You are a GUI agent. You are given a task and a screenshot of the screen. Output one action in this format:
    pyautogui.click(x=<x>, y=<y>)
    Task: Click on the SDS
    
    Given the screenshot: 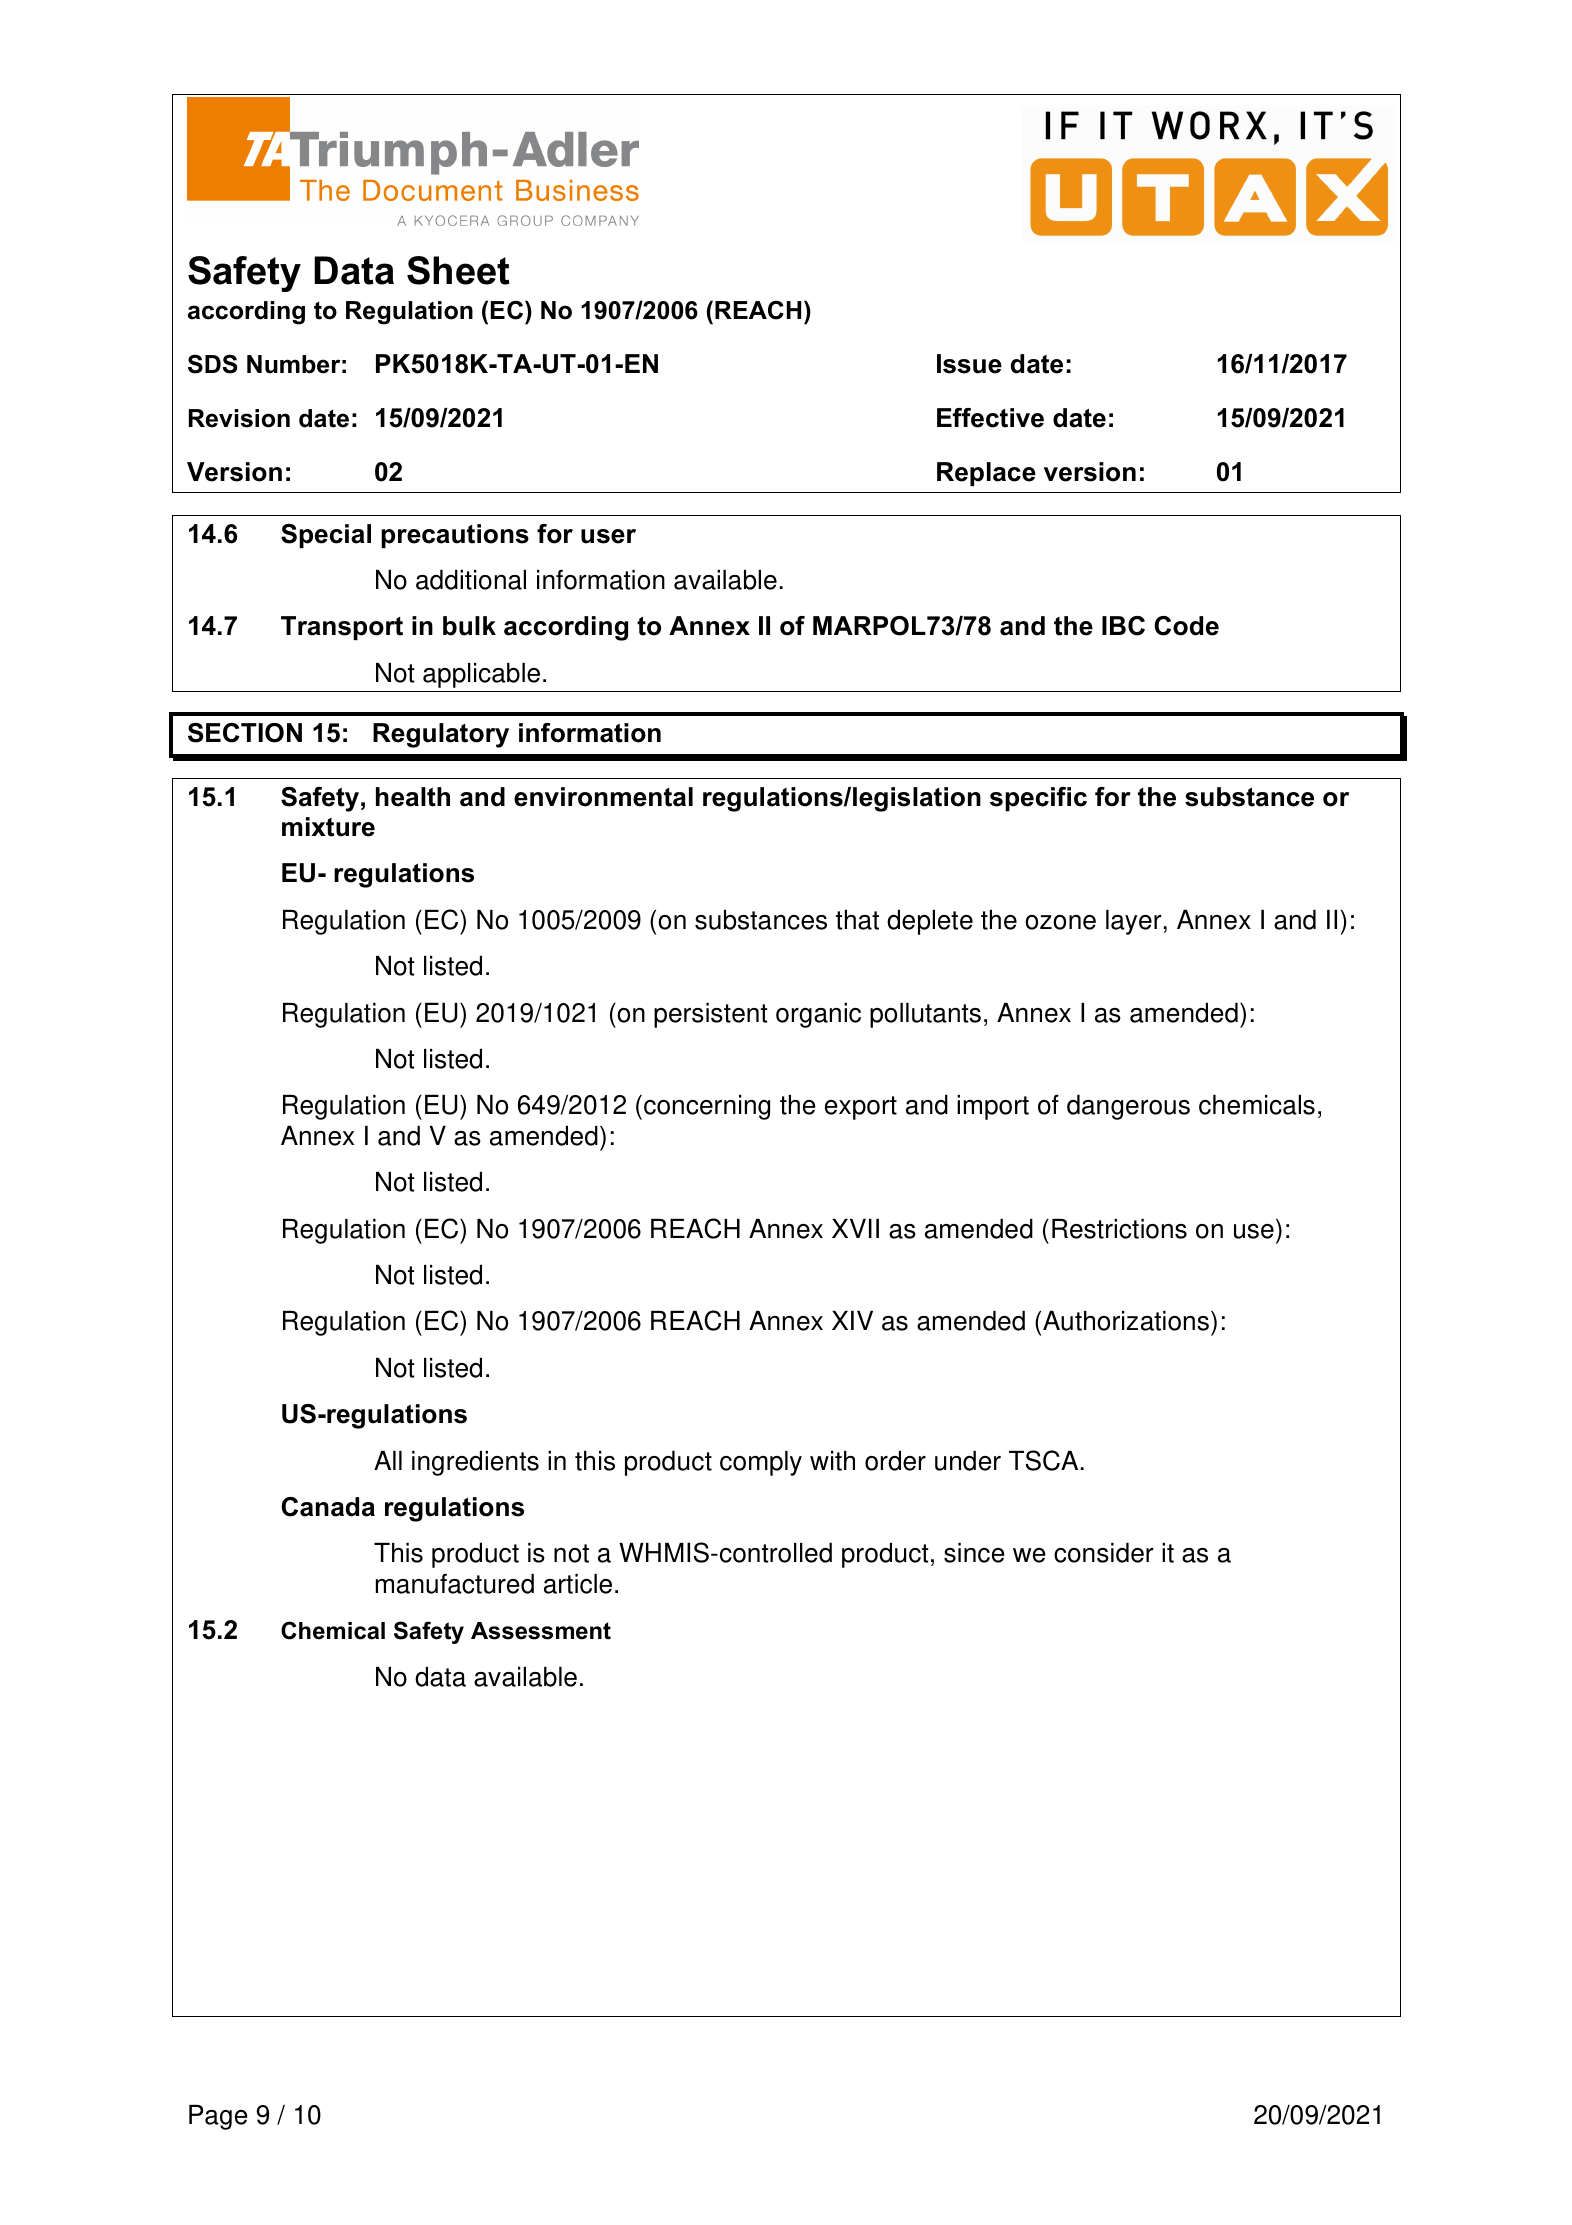 What is the action you would take?
    pyautogui.click(x=212, y=364)
